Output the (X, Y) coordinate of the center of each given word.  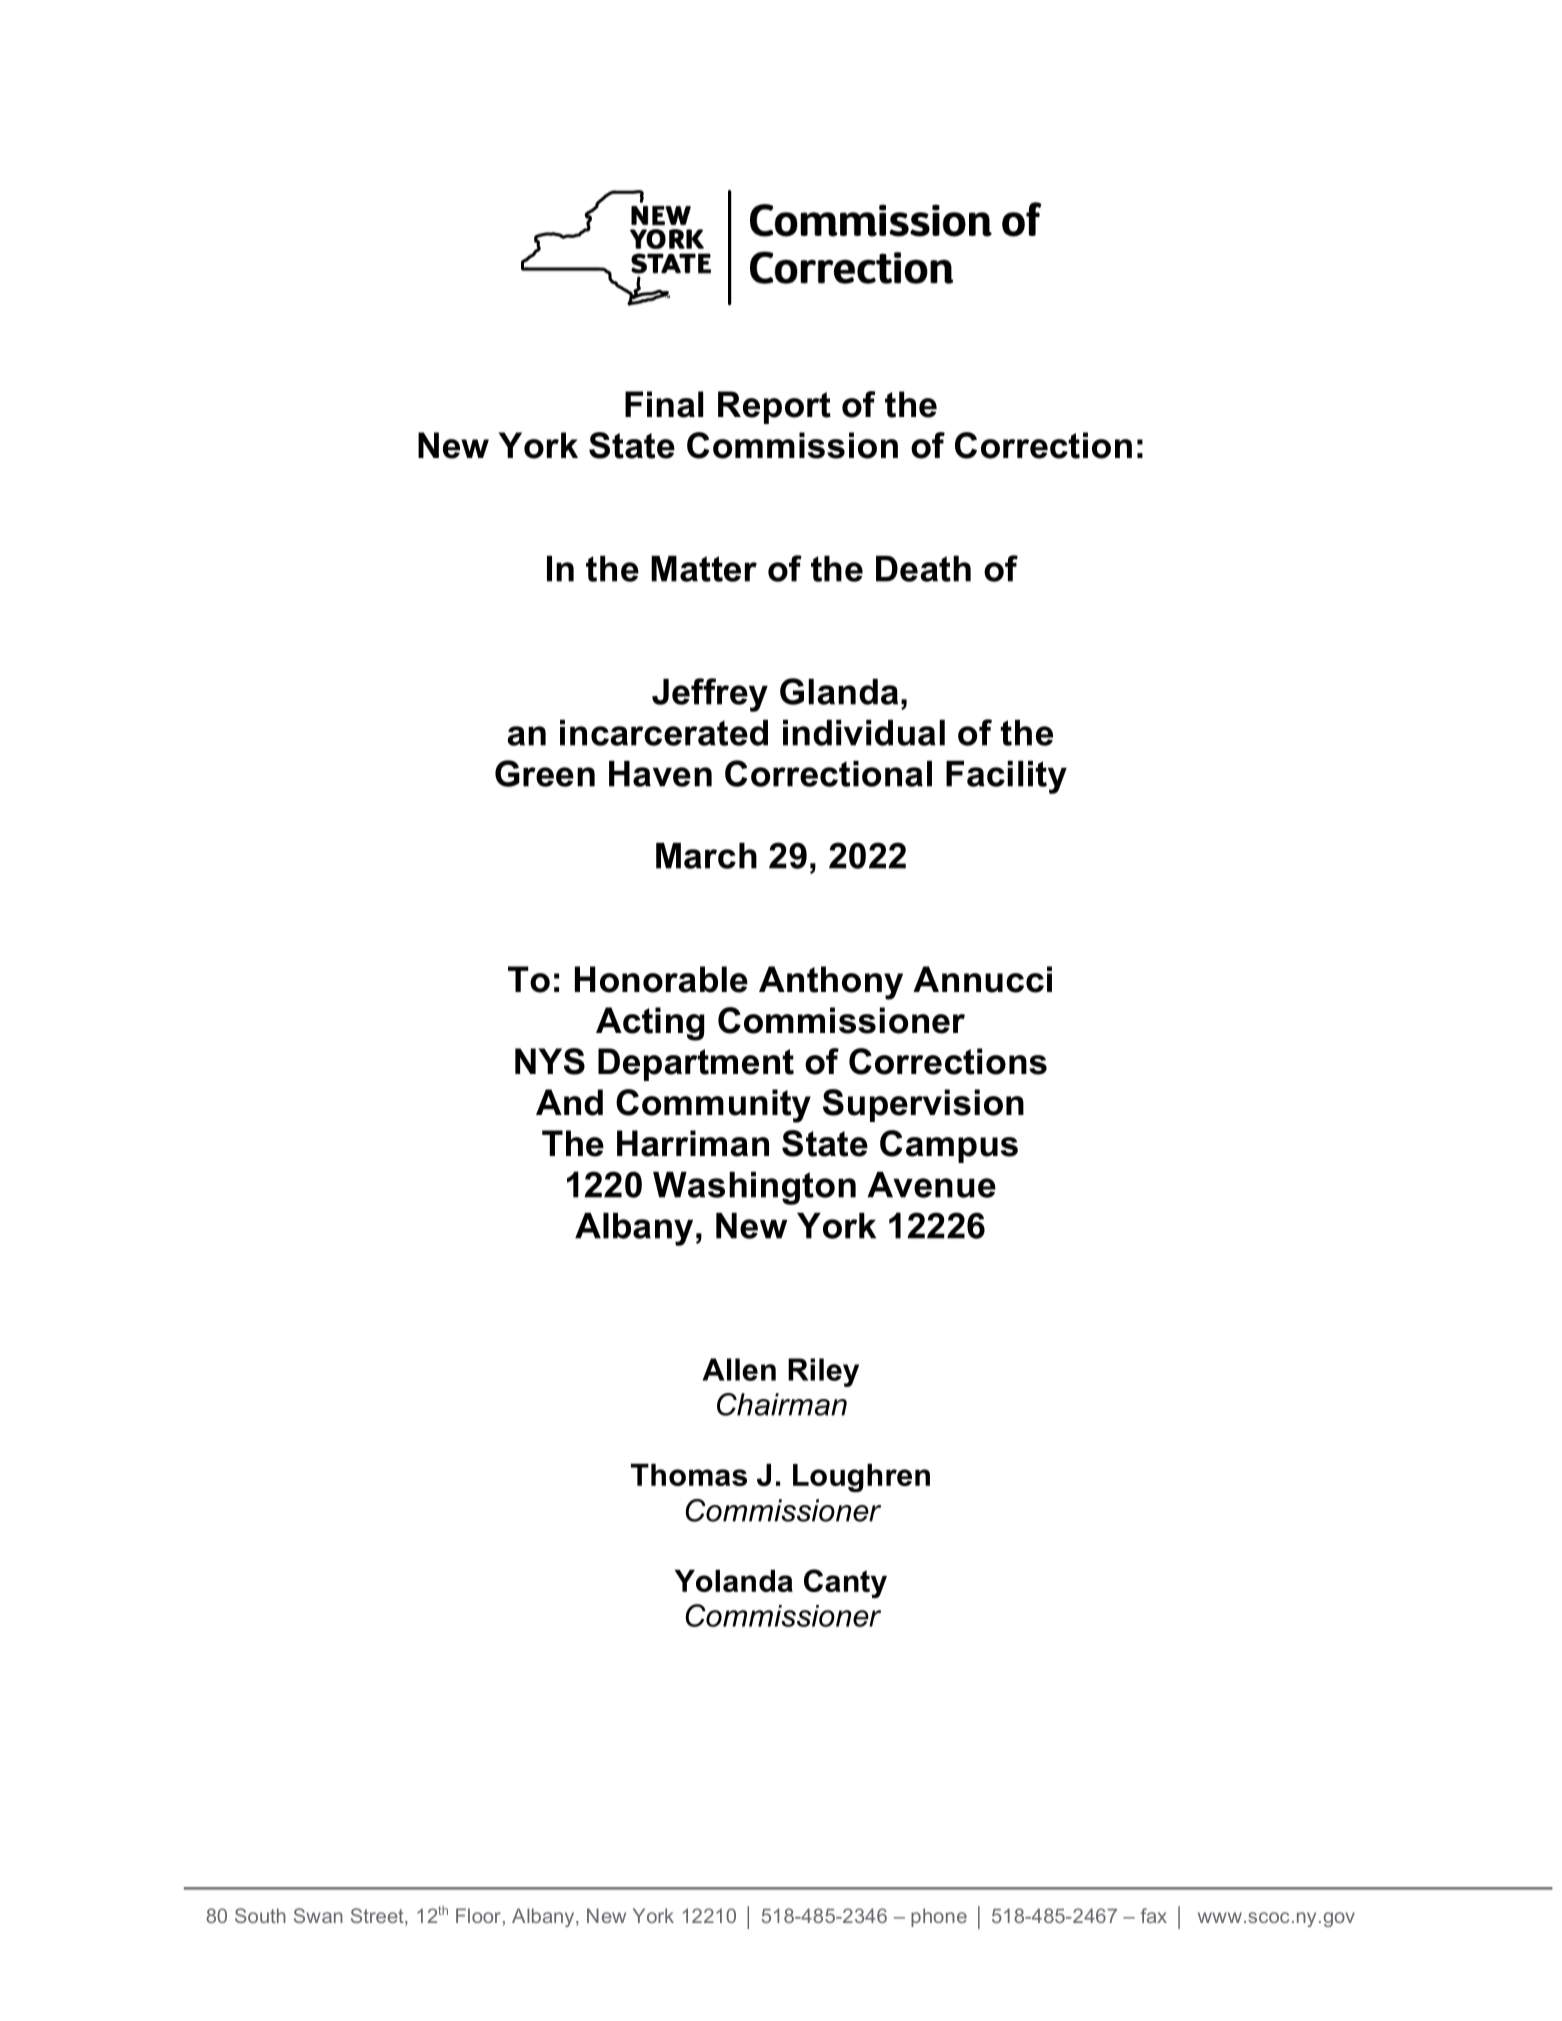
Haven (660, 774)
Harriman (693, 1143)
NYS (550, 1061)
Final (664, 404)
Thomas (689, 1475)
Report (774, 407)
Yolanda (734, 1581)
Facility (1006, 777)
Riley (823, 1372)
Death (923, 569)
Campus (949, 1146)
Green (545, 773)
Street (378, 1917)
